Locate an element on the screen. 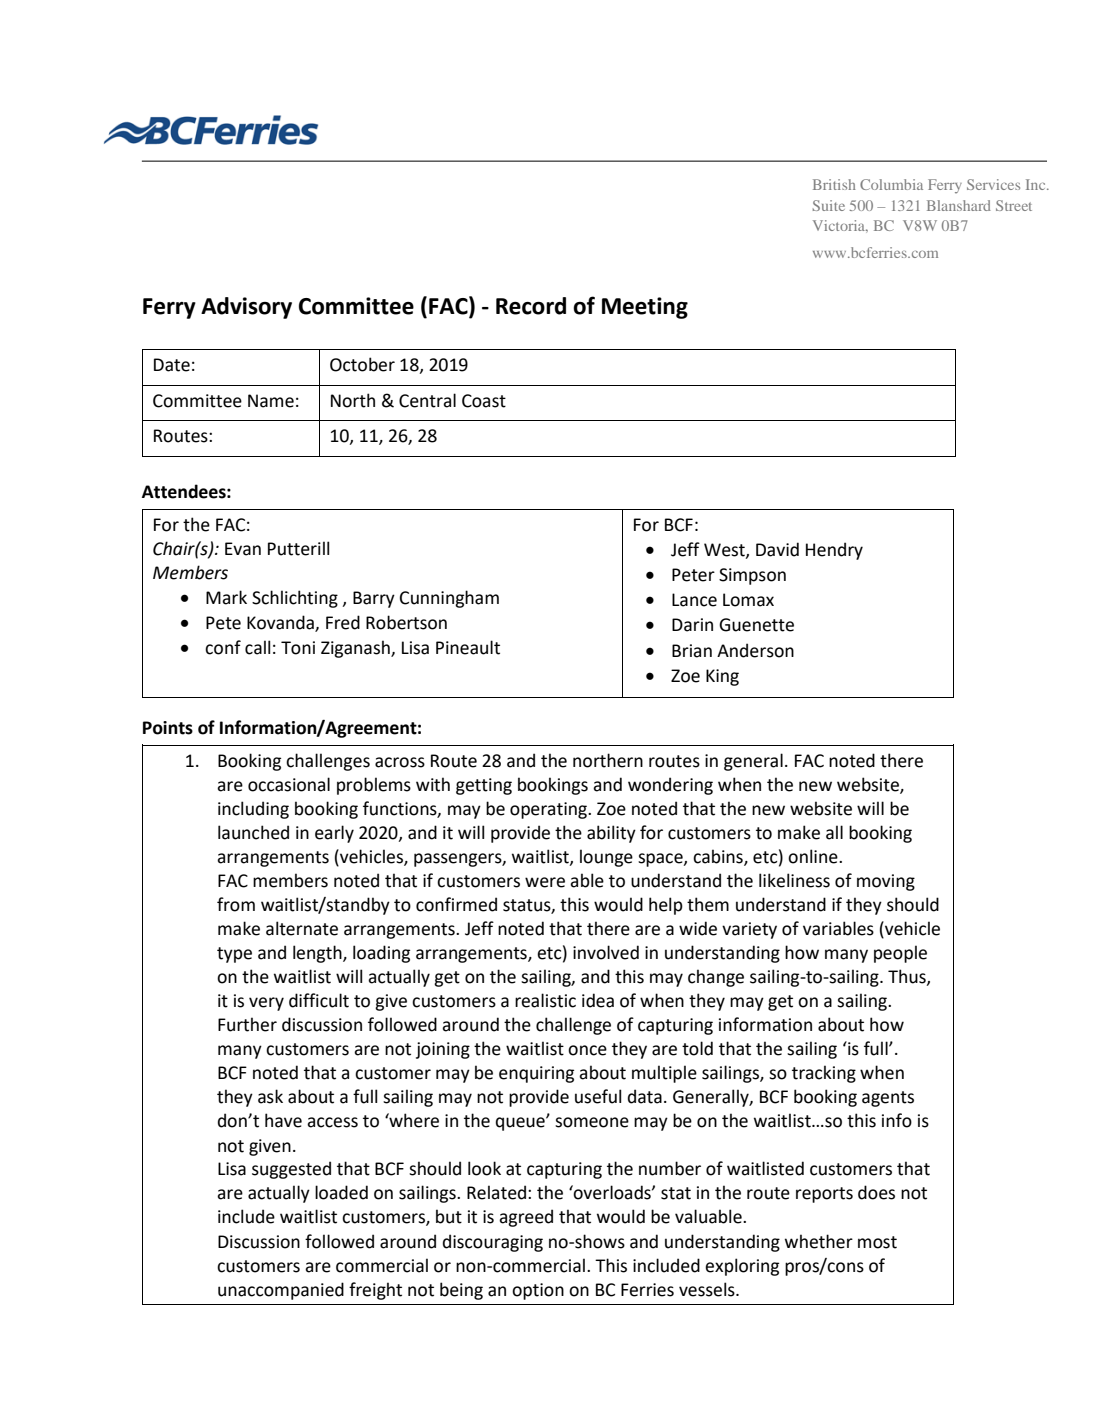 Image resolution: width=1096 pixels, height=1418 pixels. wondering is located at coordinates (670, 786).
